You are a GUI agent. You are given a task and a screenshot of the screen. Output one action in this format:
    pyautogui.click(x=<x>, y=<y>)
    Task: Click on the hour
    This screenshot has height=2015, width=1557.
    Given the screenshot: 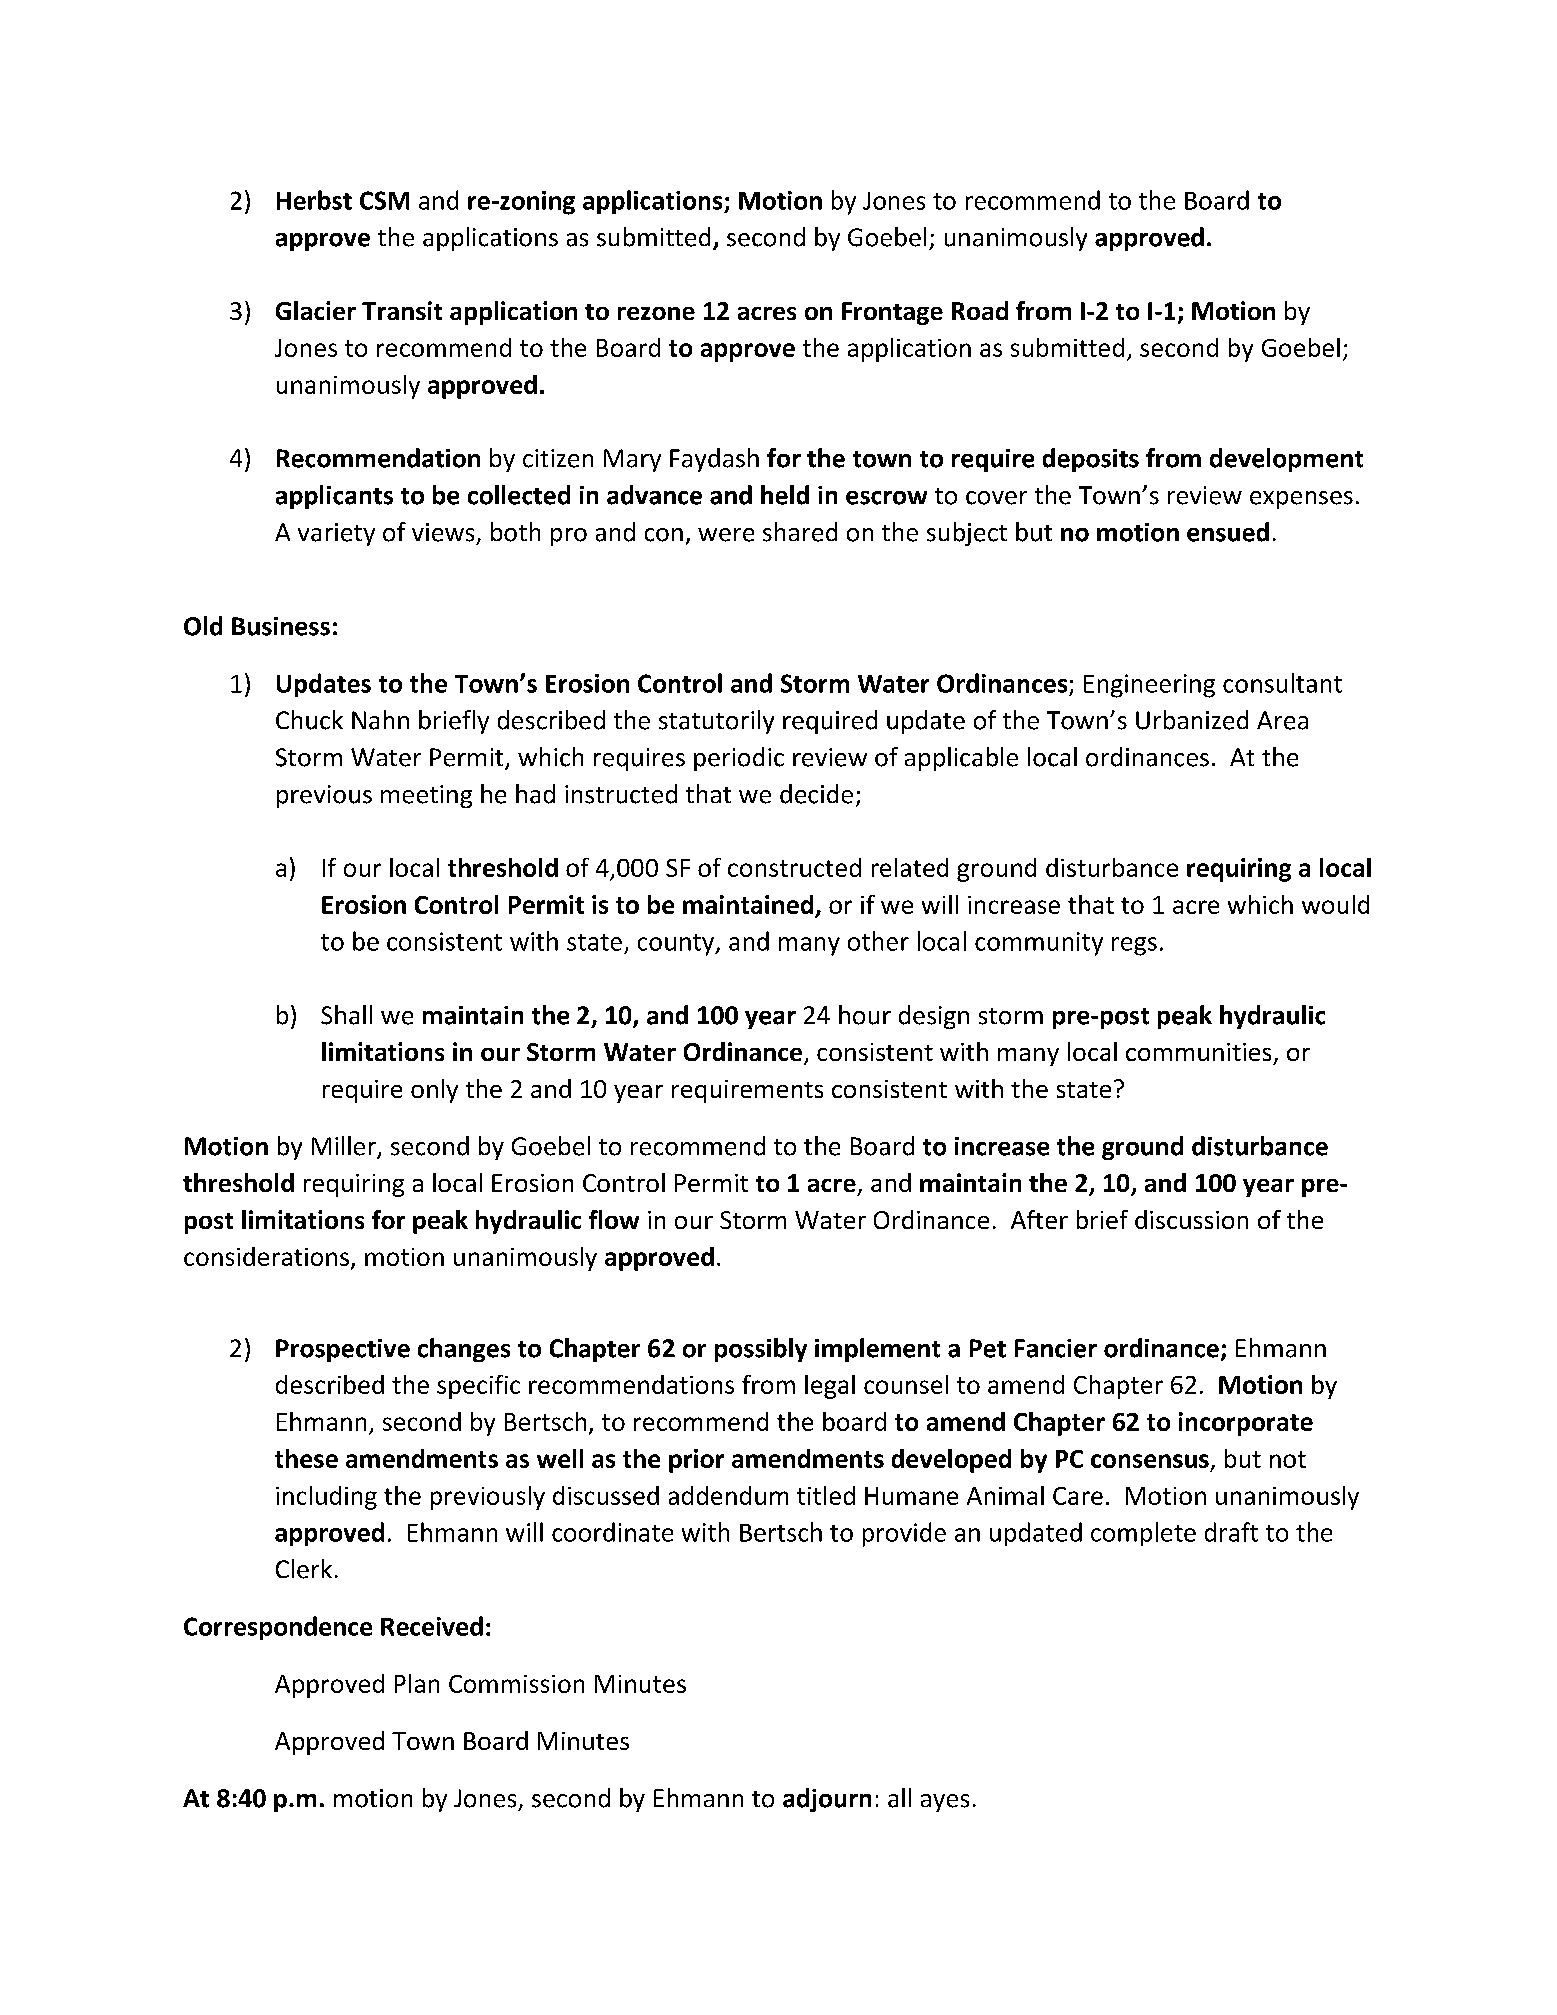 What is the action you would take?
    pyautogui.click(x=865, y=1015)
